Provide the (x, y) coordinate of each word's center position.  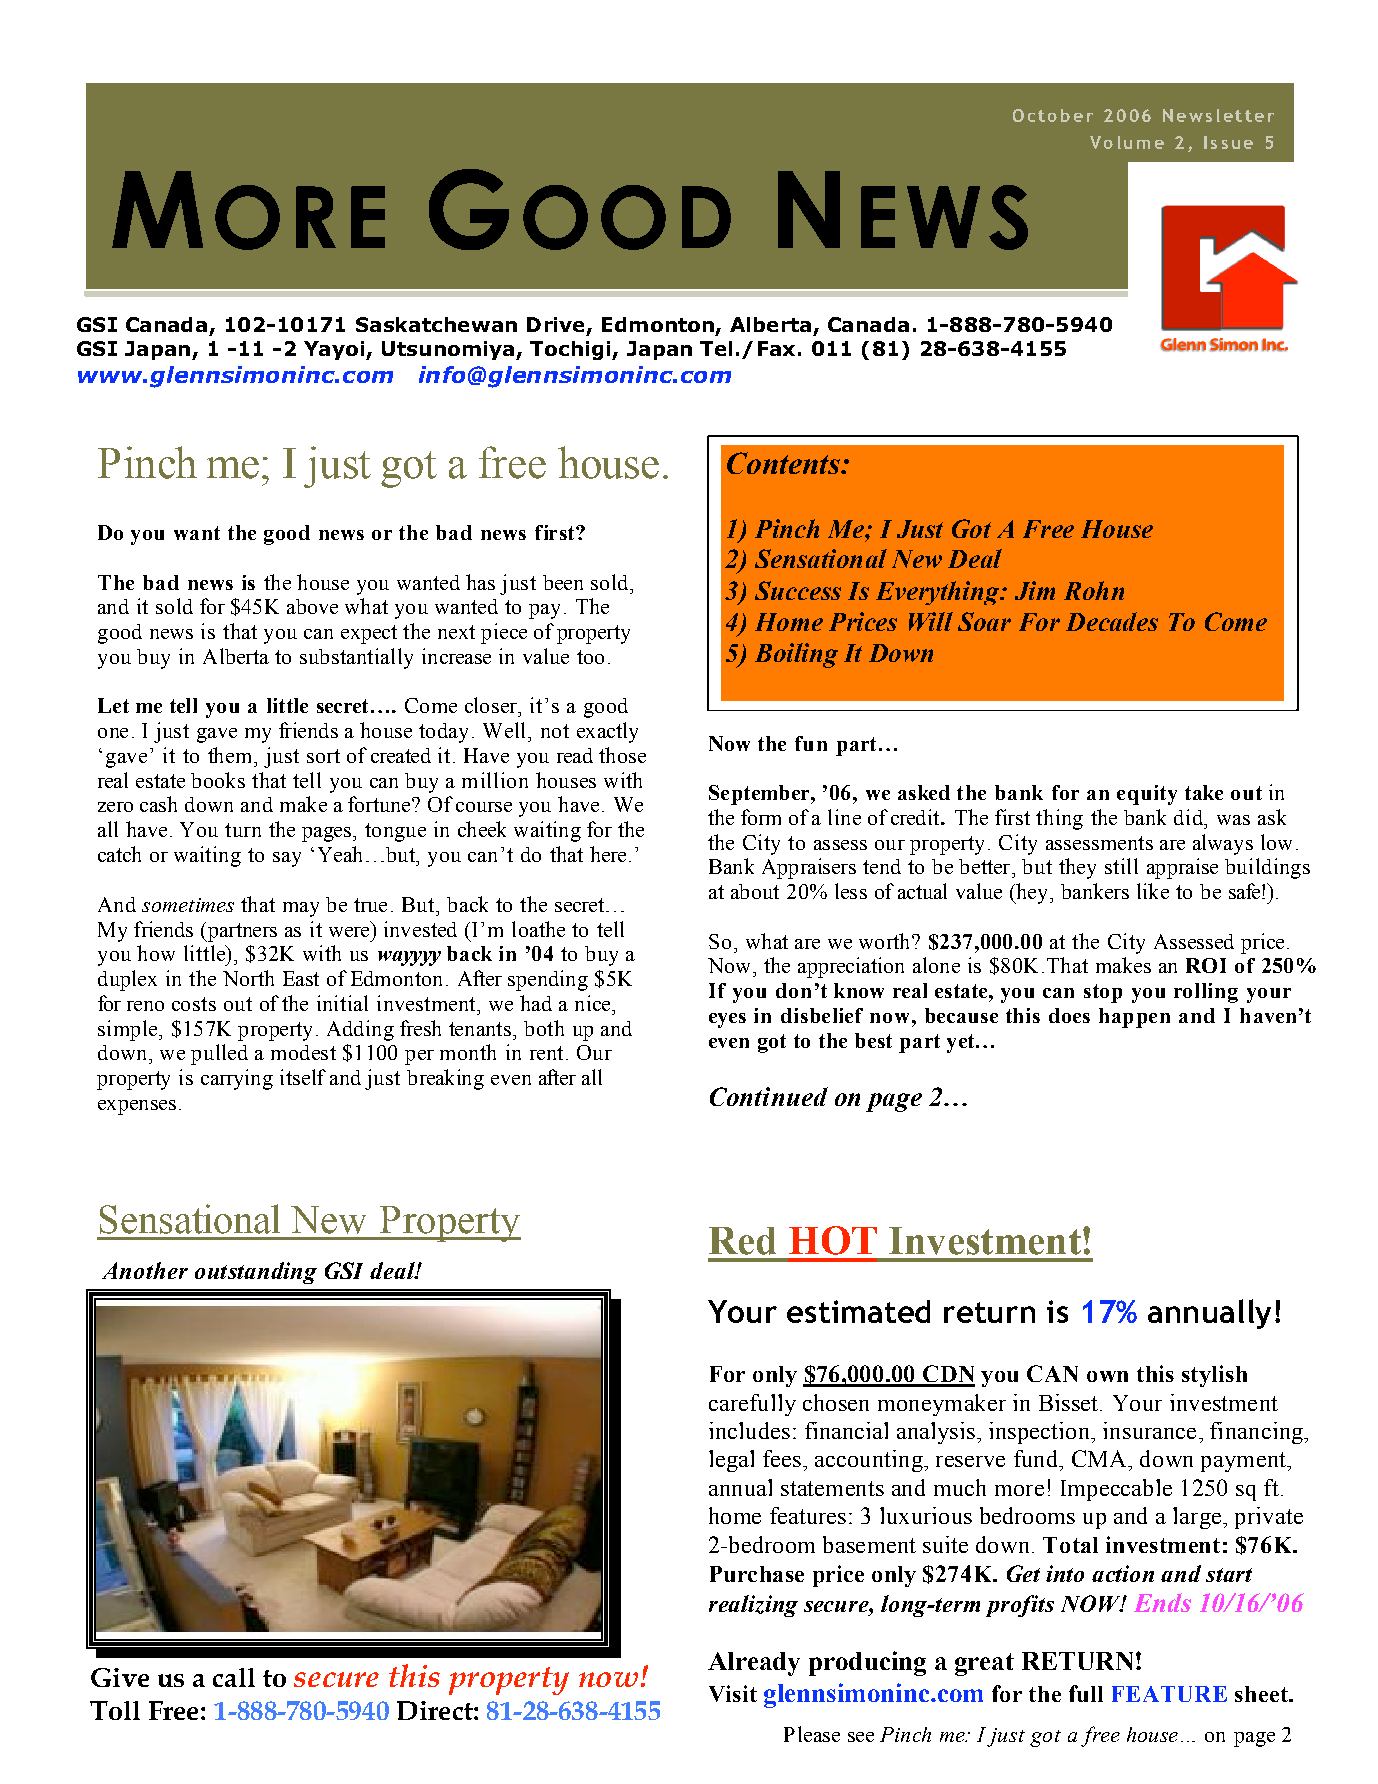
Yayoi (335, 350)
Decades (1112, 621)
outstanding (256, 1273)
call (234, 1677)
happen (1134, 1018)
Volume (1127, 142)
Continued (769, 1096)
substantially (356, 658)
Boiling (796, 655)
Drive (555, 324)
